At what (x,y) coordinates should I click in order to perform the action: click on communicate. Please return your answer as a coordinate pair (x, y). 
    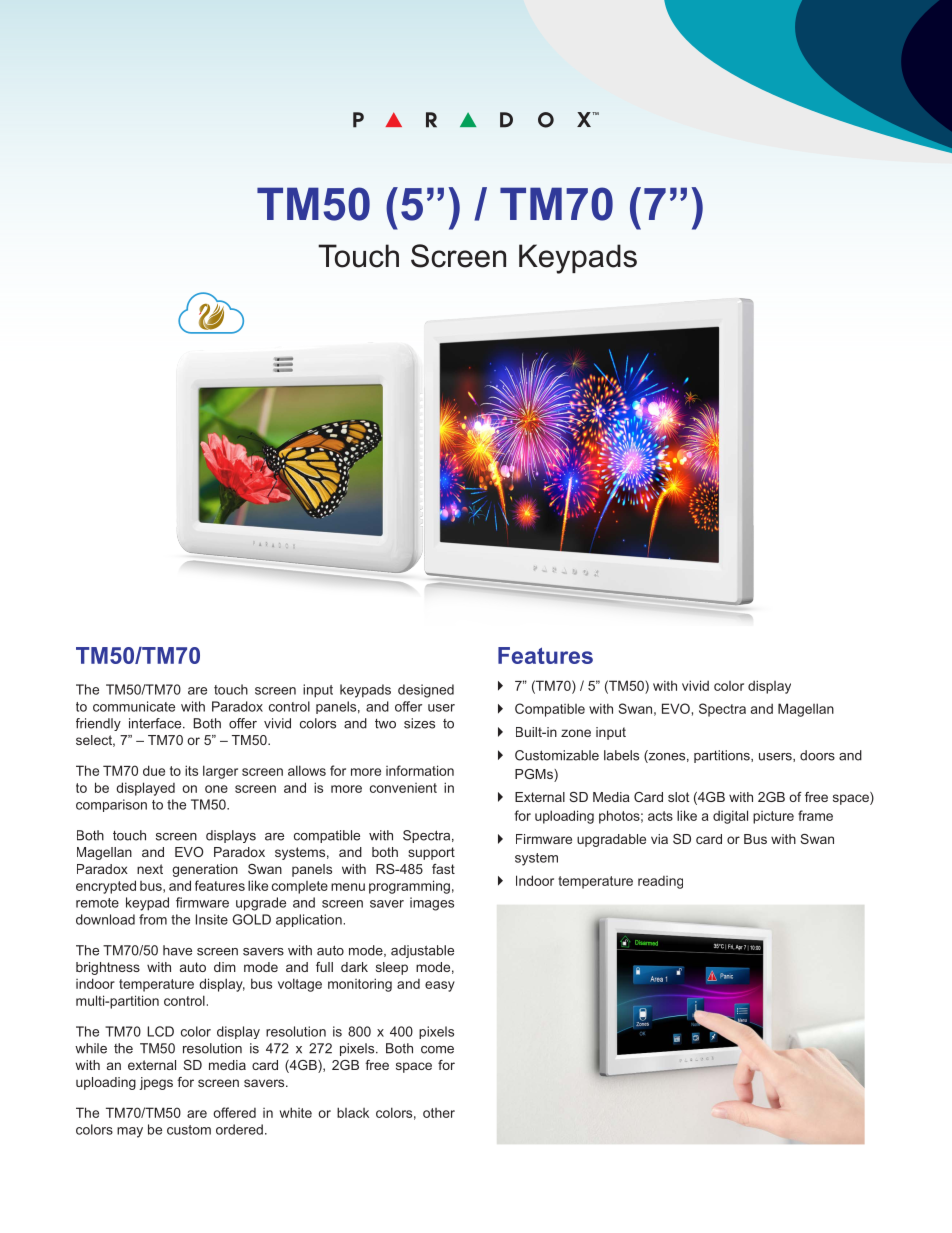
    Looking at the image, I should click on (134, 706).
